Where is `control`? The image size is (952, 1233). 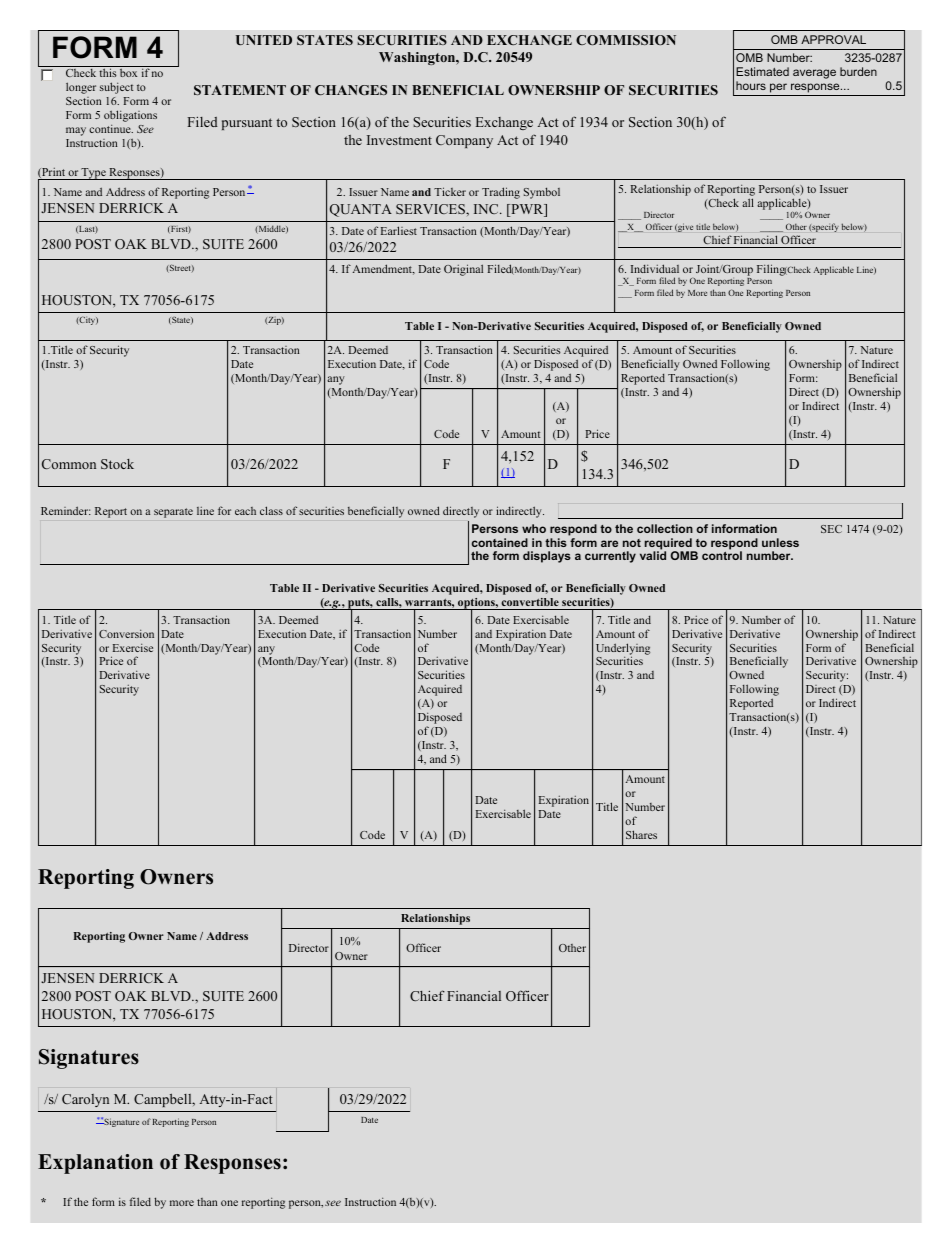 control is located at coordinates (722, 555).
